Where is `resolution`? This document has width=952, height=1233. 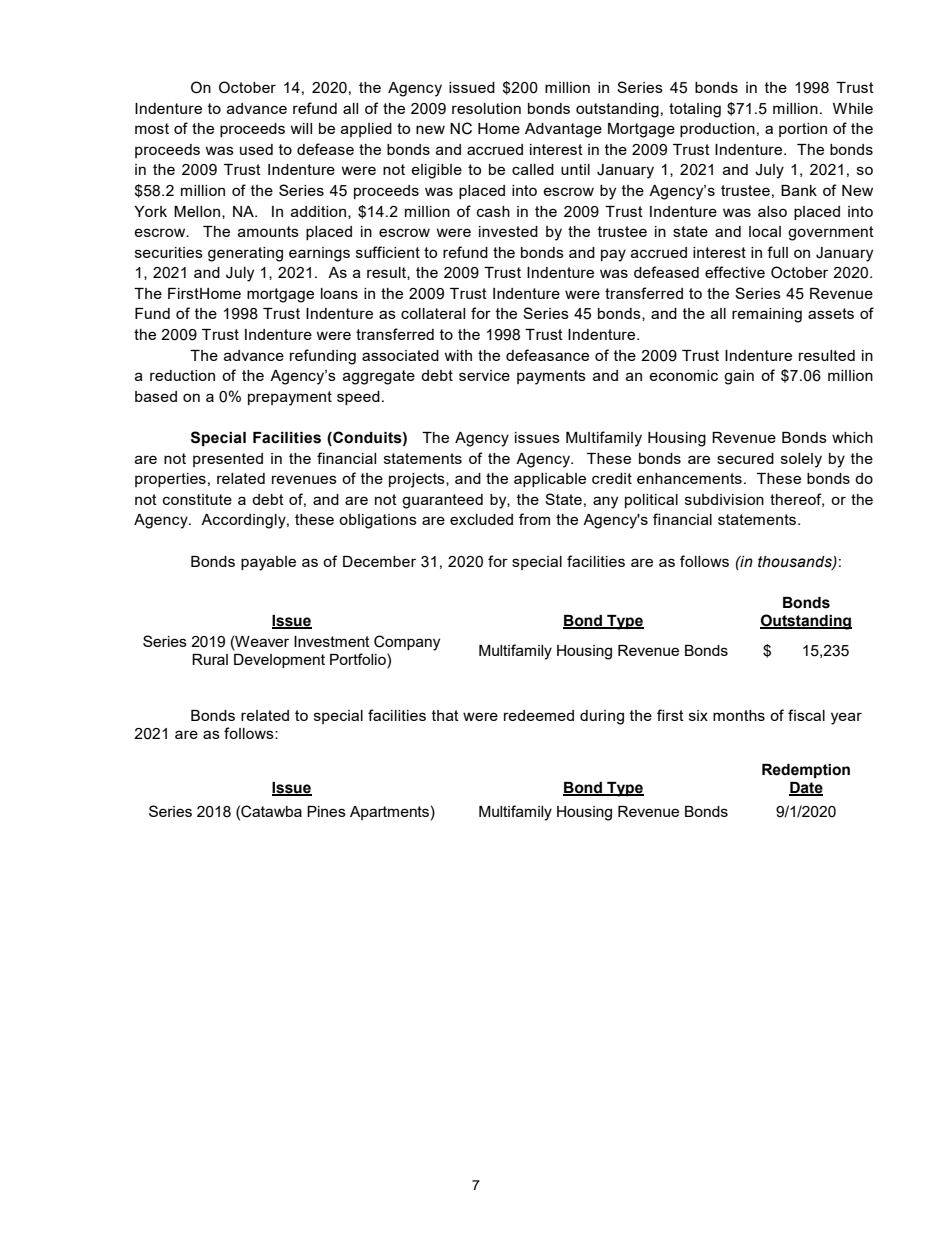 resolution is located at coordinates (486, 108).
